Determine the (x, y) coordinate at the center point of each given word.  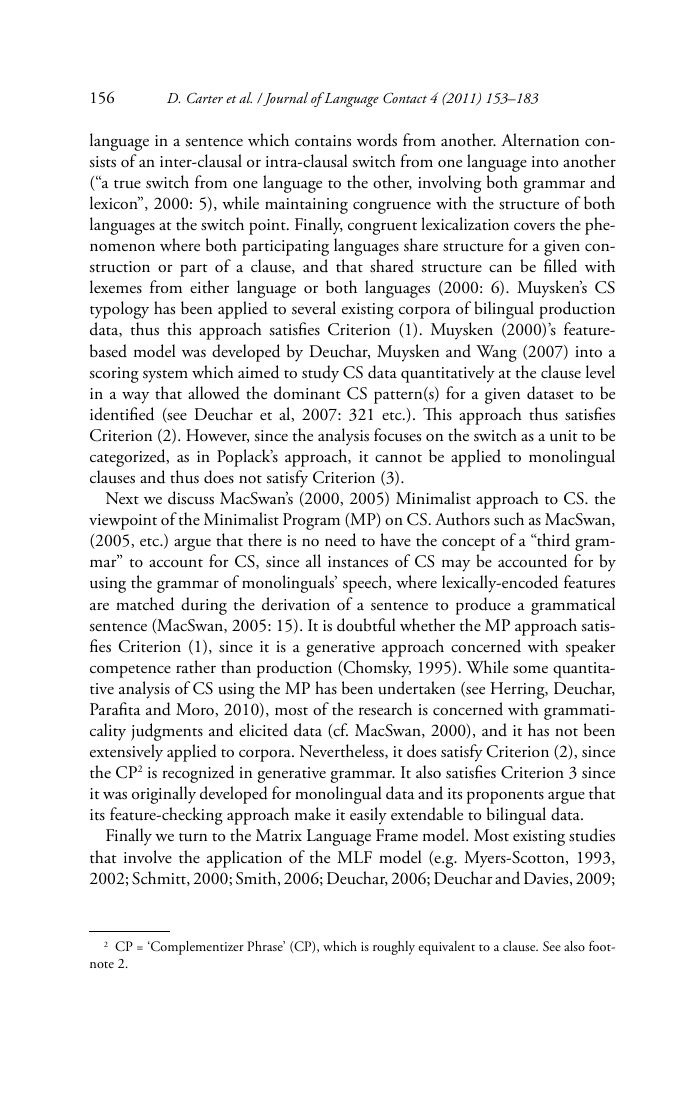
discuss (191, 498)
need (340, 540)
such (509, 519)
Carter (205, 98)
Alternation (540, 140)
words (377, 140)
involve (148, 857)
